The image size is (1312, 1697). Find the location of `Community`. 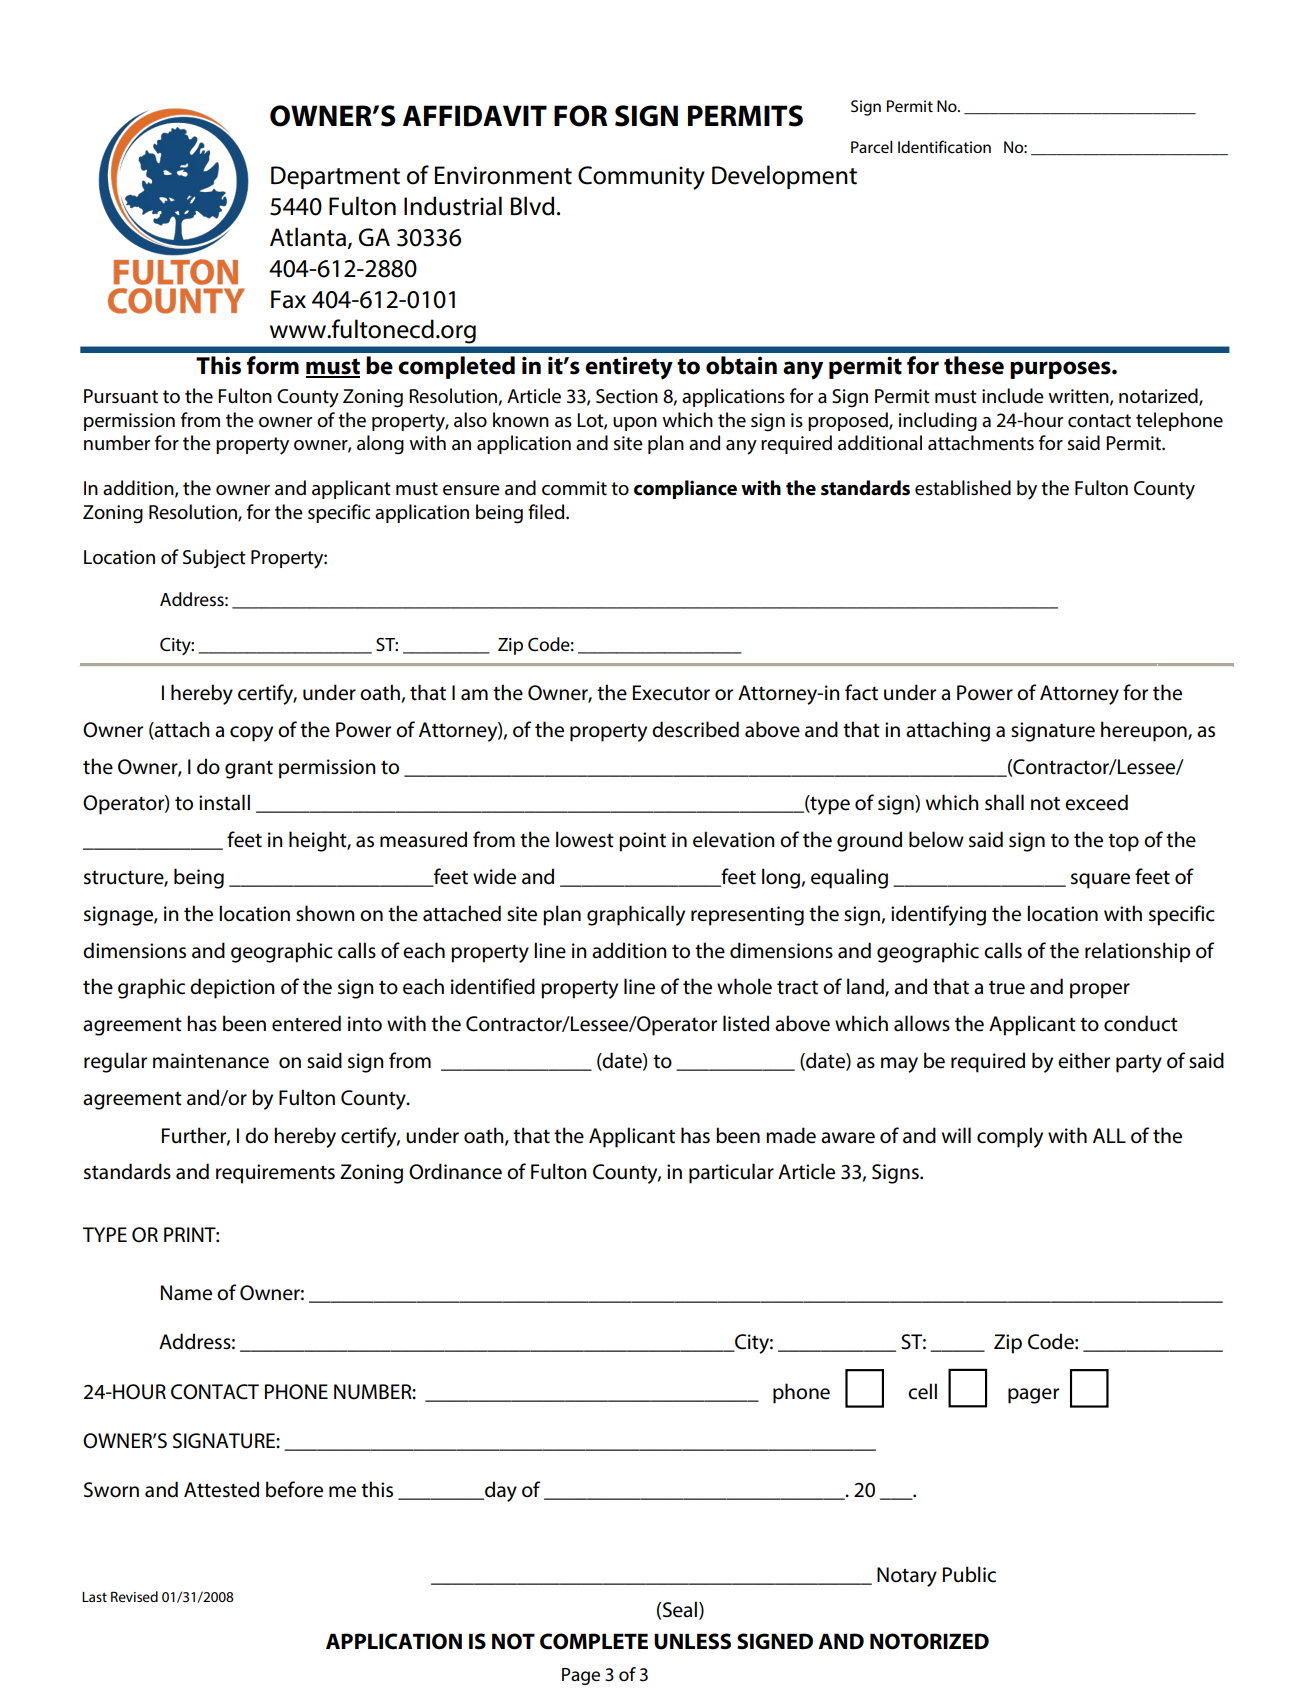

Community is located at coordinates (641, 178).
